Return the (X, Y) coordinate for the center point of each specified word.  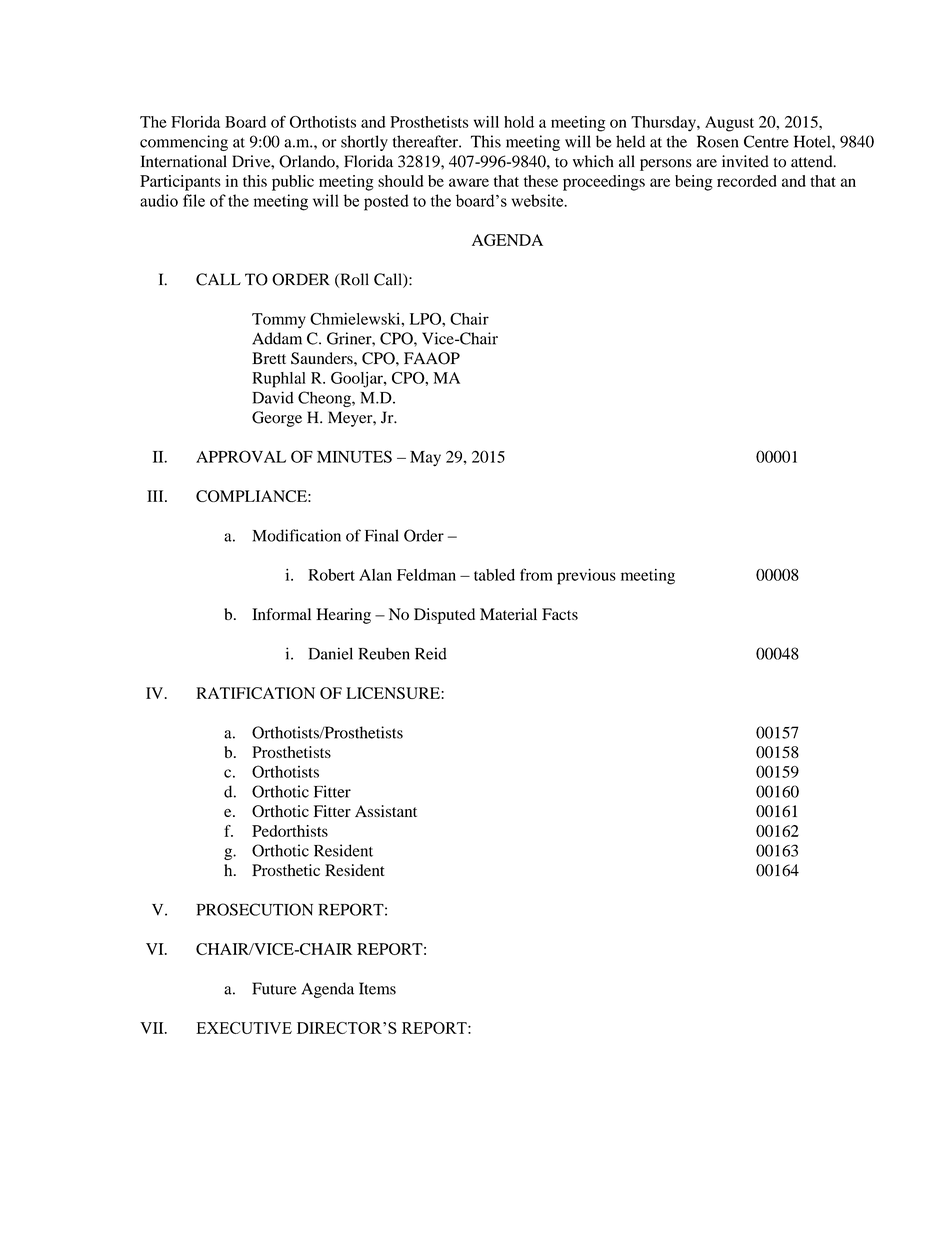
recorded (747, 181)
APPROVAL (241, 456)
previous (586, 577)
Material (508, 614)
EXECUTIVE (244, 1028)
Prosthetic (286, 870)
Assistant (386, 811)
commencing (184, 143)
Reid (431, 653)
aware (469, 182)
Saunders (323, 358)
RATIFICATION (255, 693)
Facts (560, 614)
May (425, 459)
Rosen (718, 141)
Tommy (279, 321)
